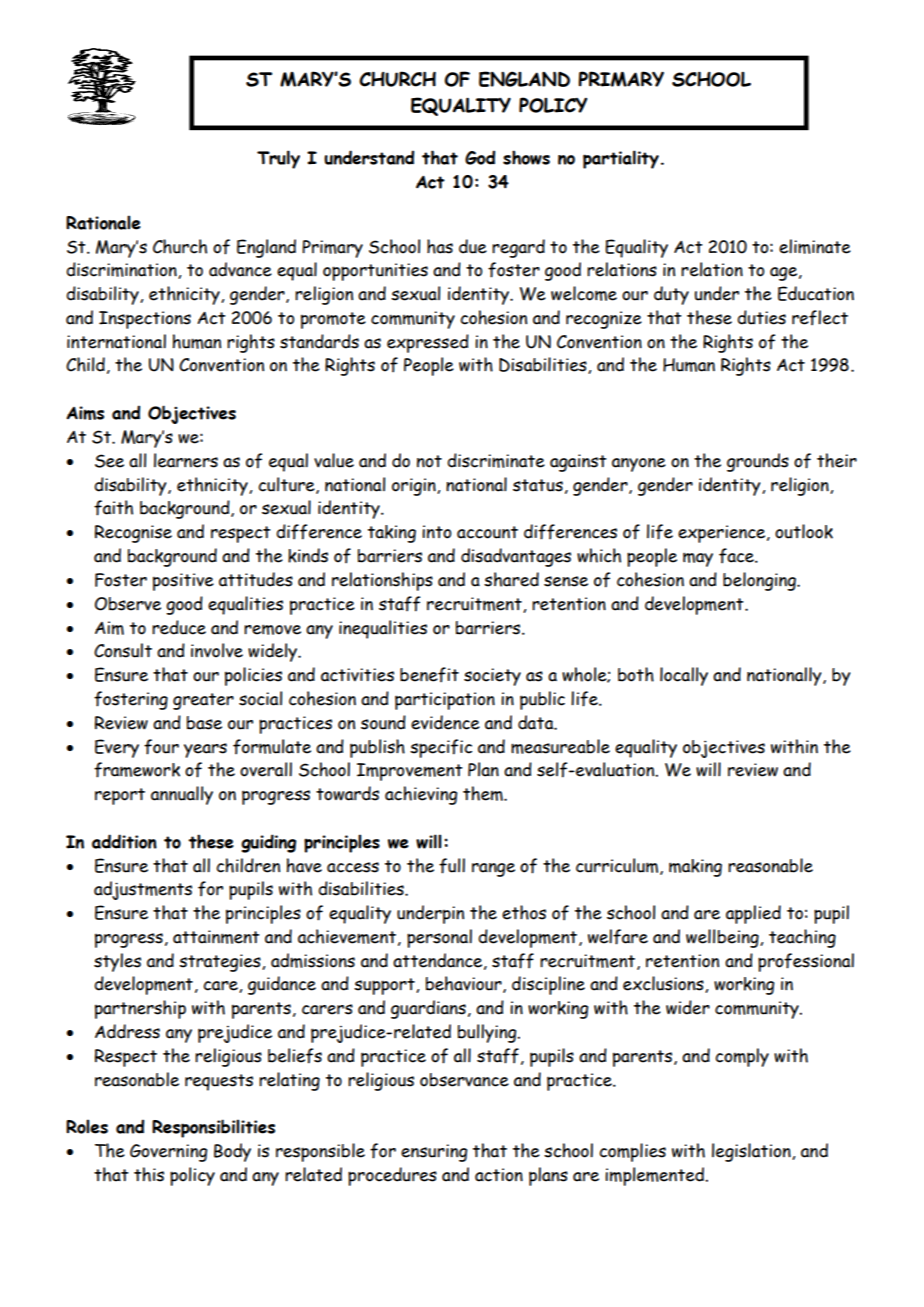 The height and width of the image is (1307, 924). Describe the element at coordinates (480, 157) in the image. I see `God` at that location.
